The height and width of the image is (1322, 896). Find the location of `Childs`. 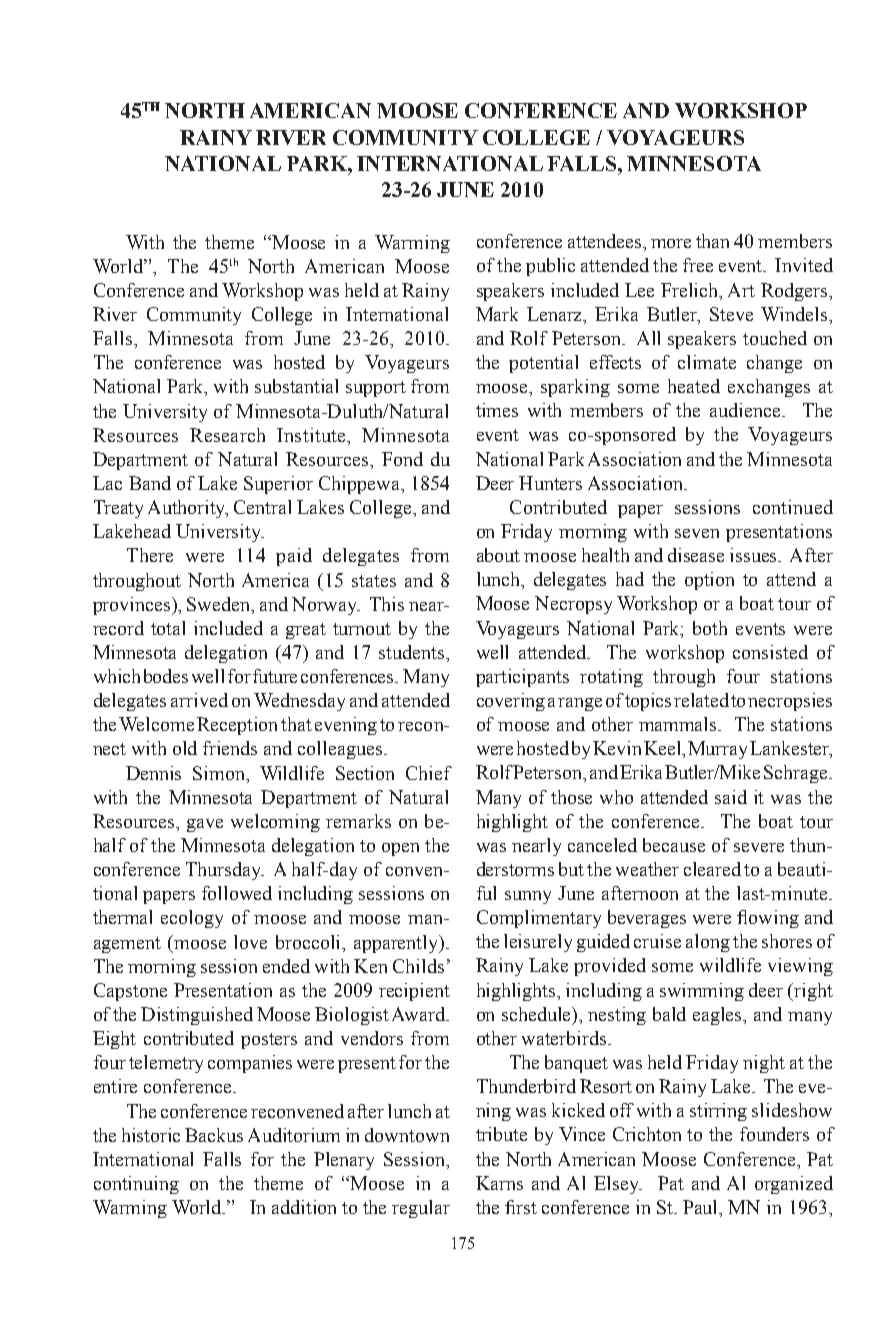

Childs is located at coordinates (418, 966).
